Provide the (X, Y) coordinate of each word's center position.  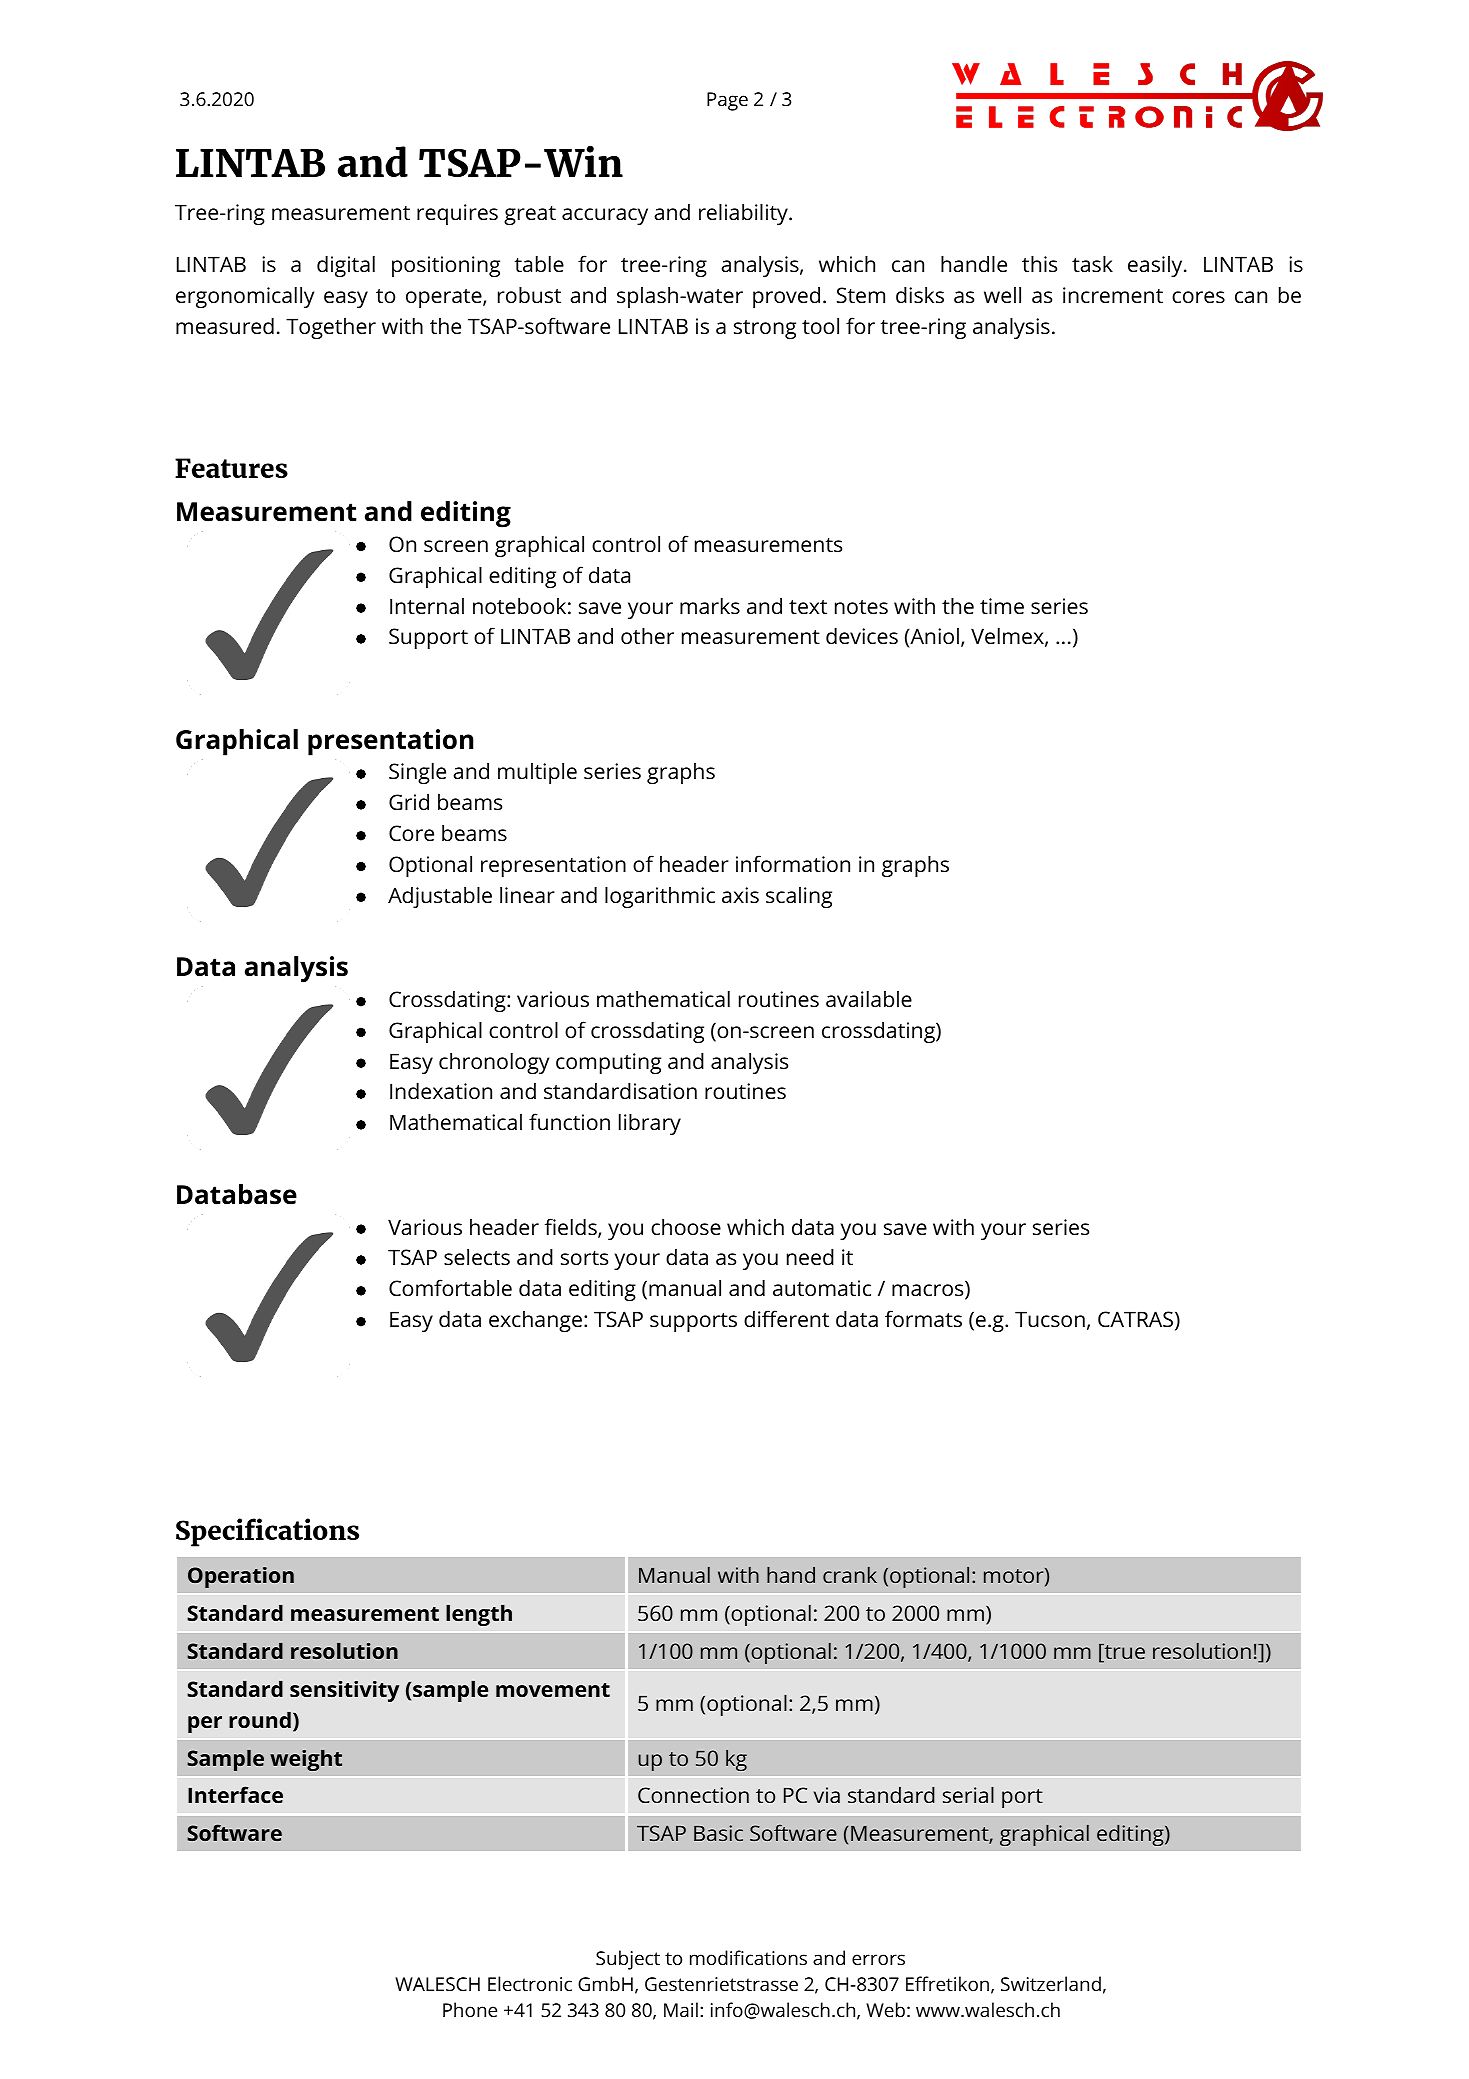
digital (346, 266)
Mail (681, 2009)
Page (727, 101)
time (1002, 606)
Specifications (267, 1532)
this (1039, 263)
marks (710, 605)
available (869, 998)
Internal (427, 606)
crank (850, 1575)
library (650, 1124)
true (1124, 1653)
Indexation (441, 1090)
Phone (470, 2009)
